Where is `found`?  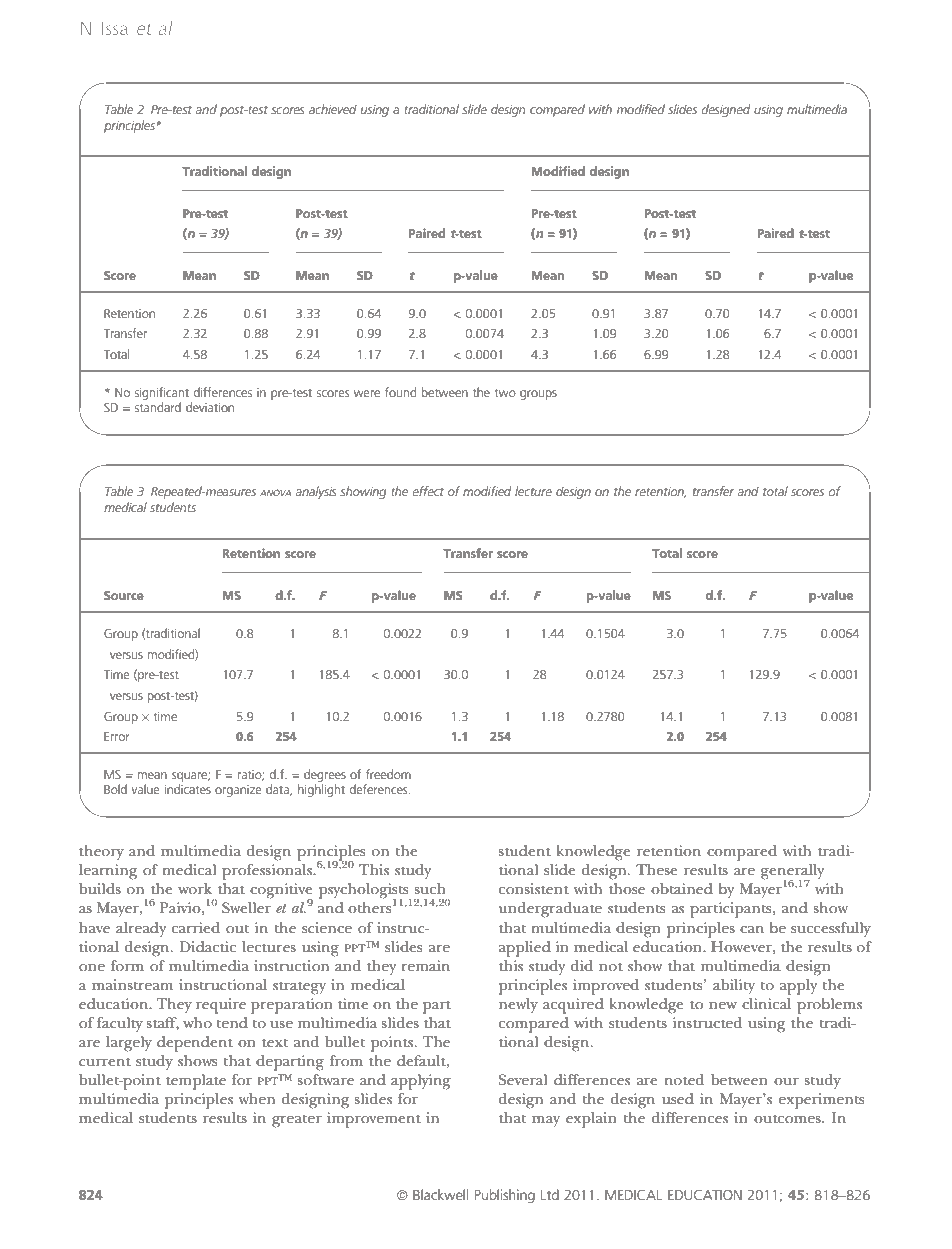
found is located at coordinates (401, 392).
